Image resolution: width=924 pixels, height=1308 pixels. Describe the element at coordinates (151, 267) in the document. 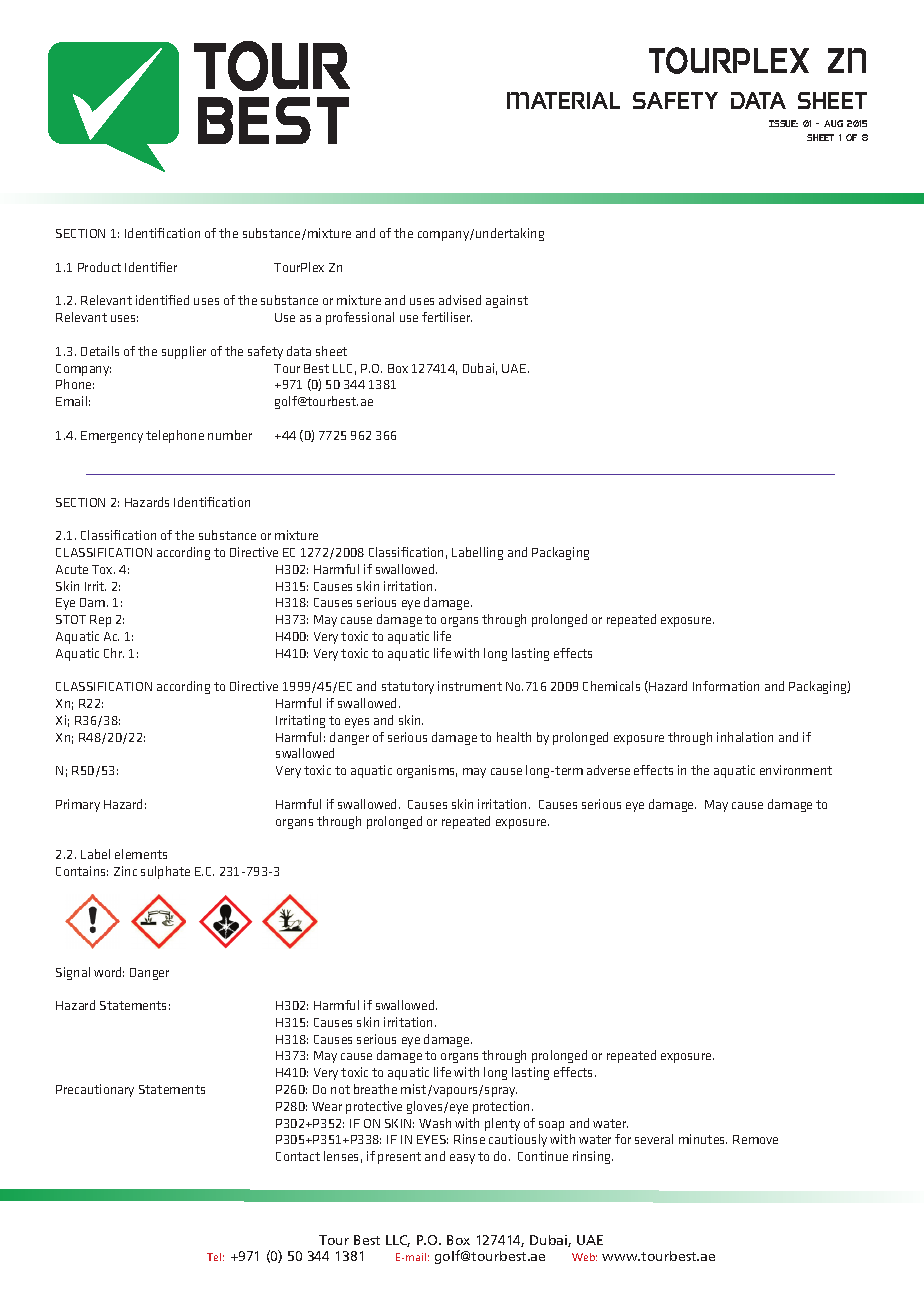

I see `Identifier` at that location.
